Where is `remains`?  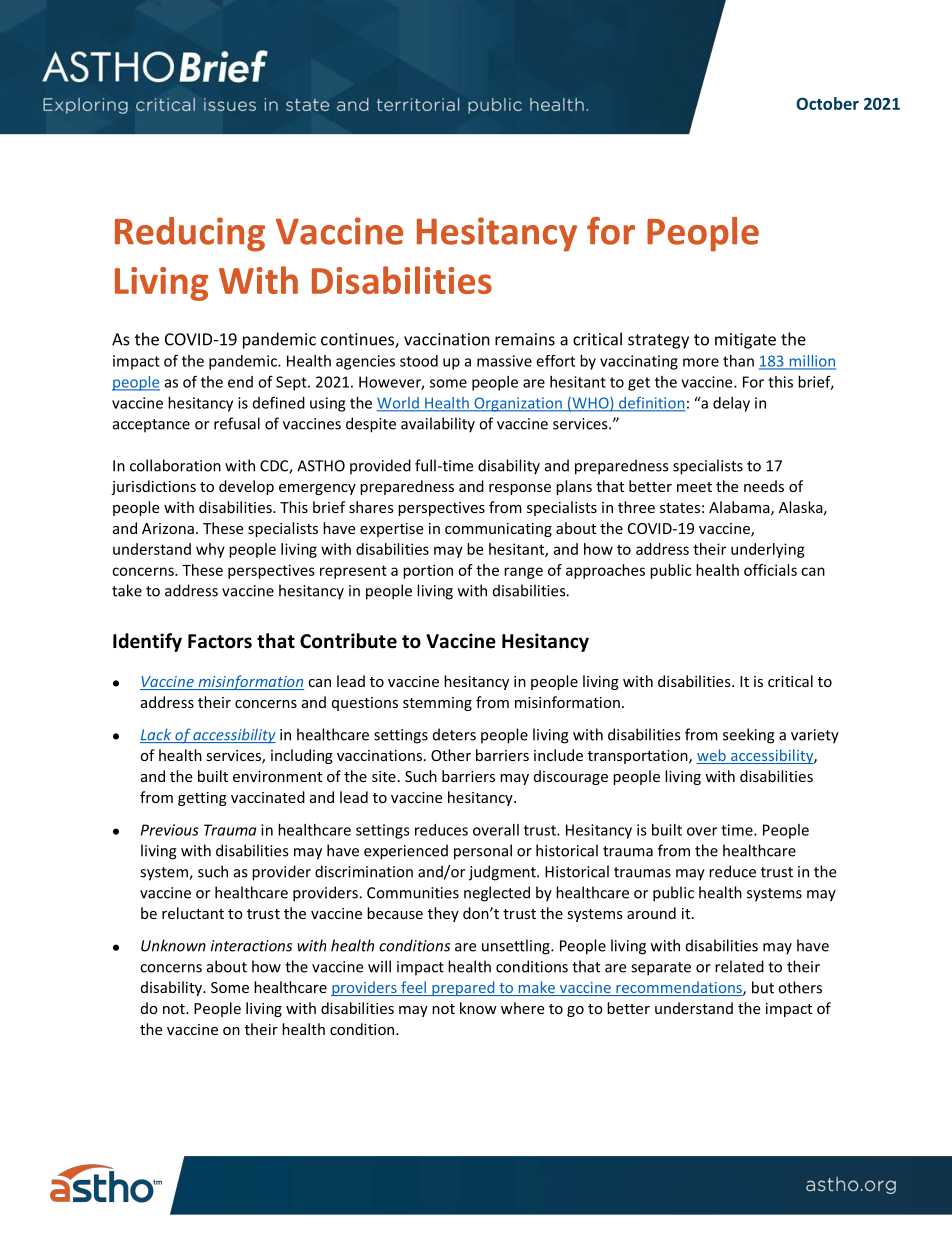 remains is located at coordinates (525, 339).
